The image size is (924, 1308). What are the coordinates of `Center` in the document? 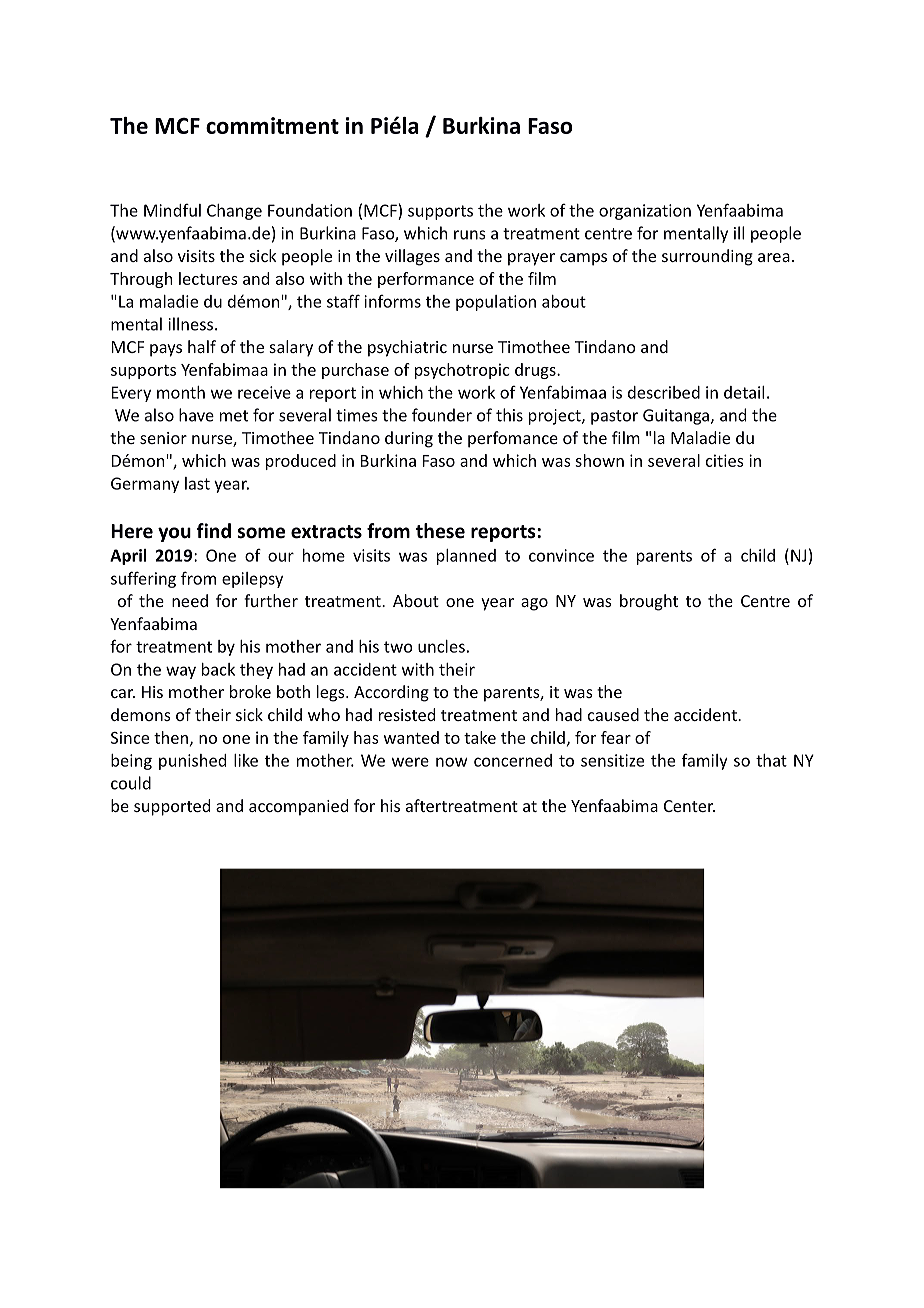 It's located at (689, 806).
